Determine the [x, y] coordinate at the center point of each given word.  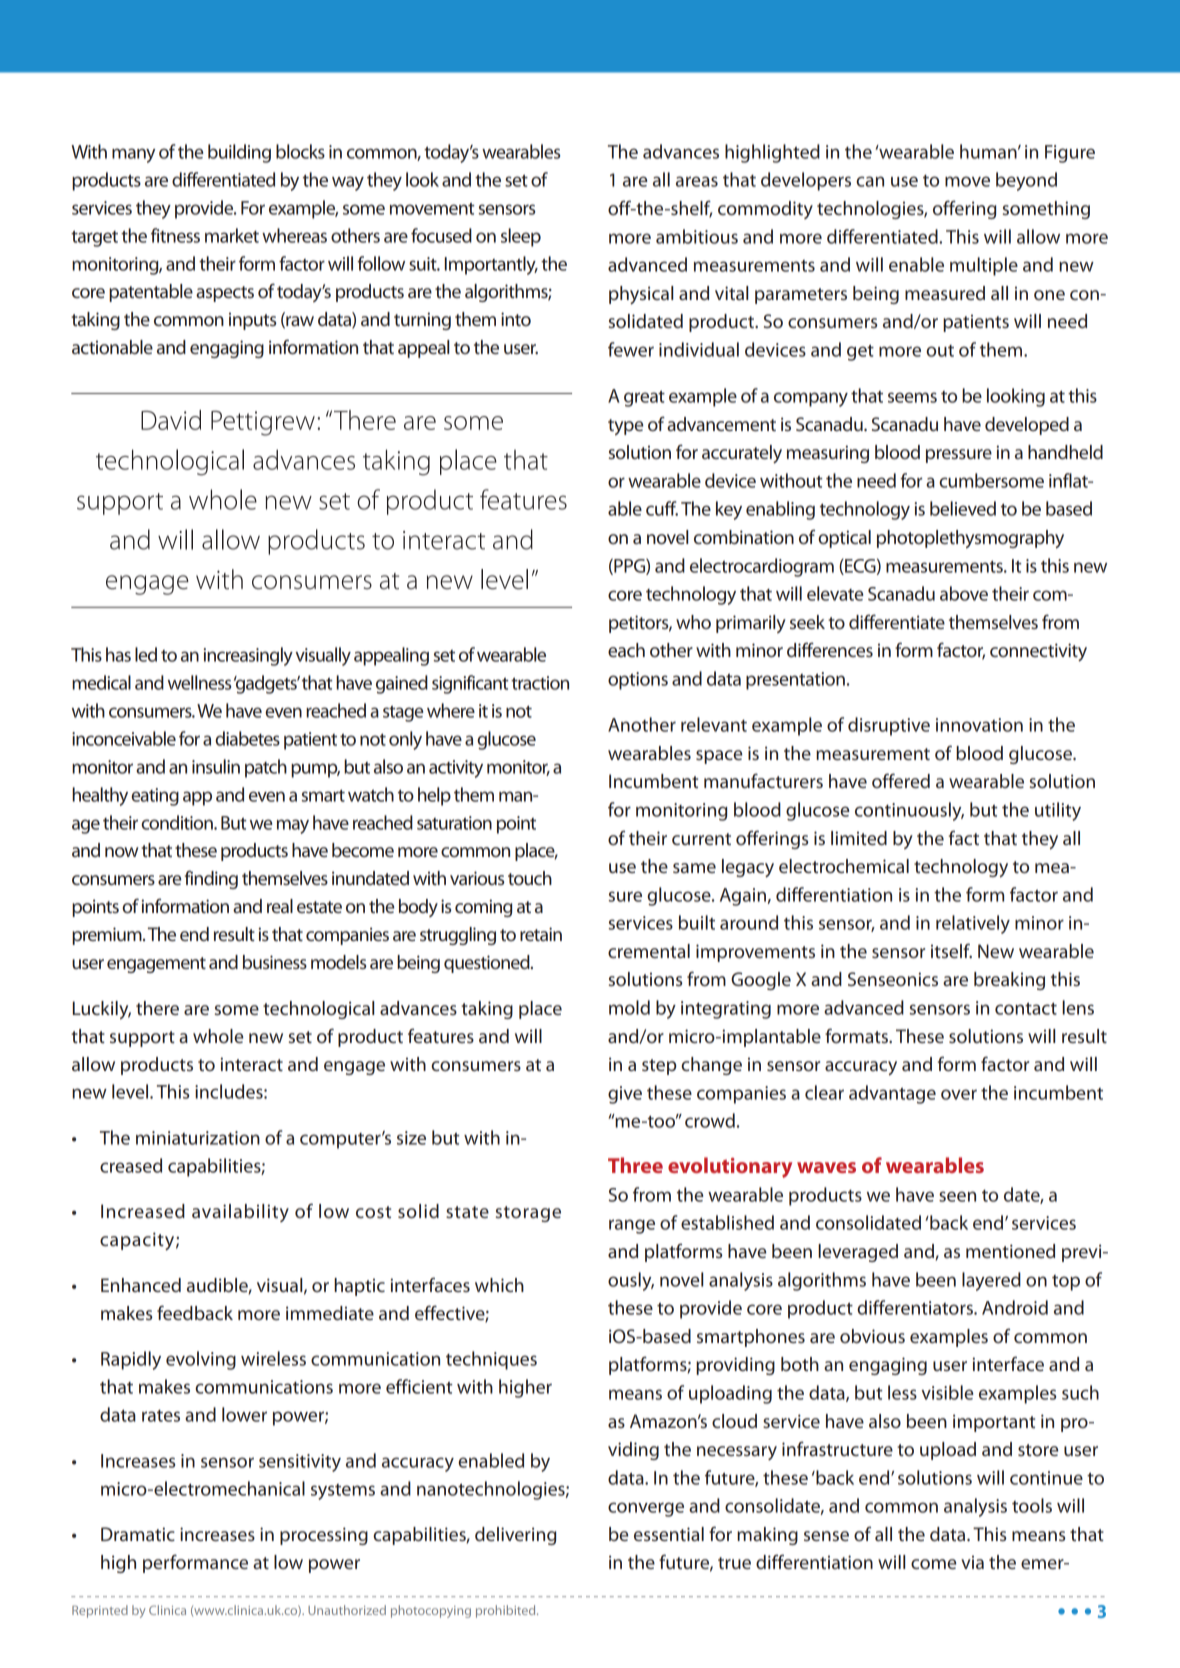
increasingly [248, 656]
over [959, 1094]
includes [230, 1091]
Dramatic [138, 1534]
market [232, 235]
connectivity [1038, 652]
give [625, 1095]
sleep [521, 237]
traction [540, 683]
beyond [1026, 181]
